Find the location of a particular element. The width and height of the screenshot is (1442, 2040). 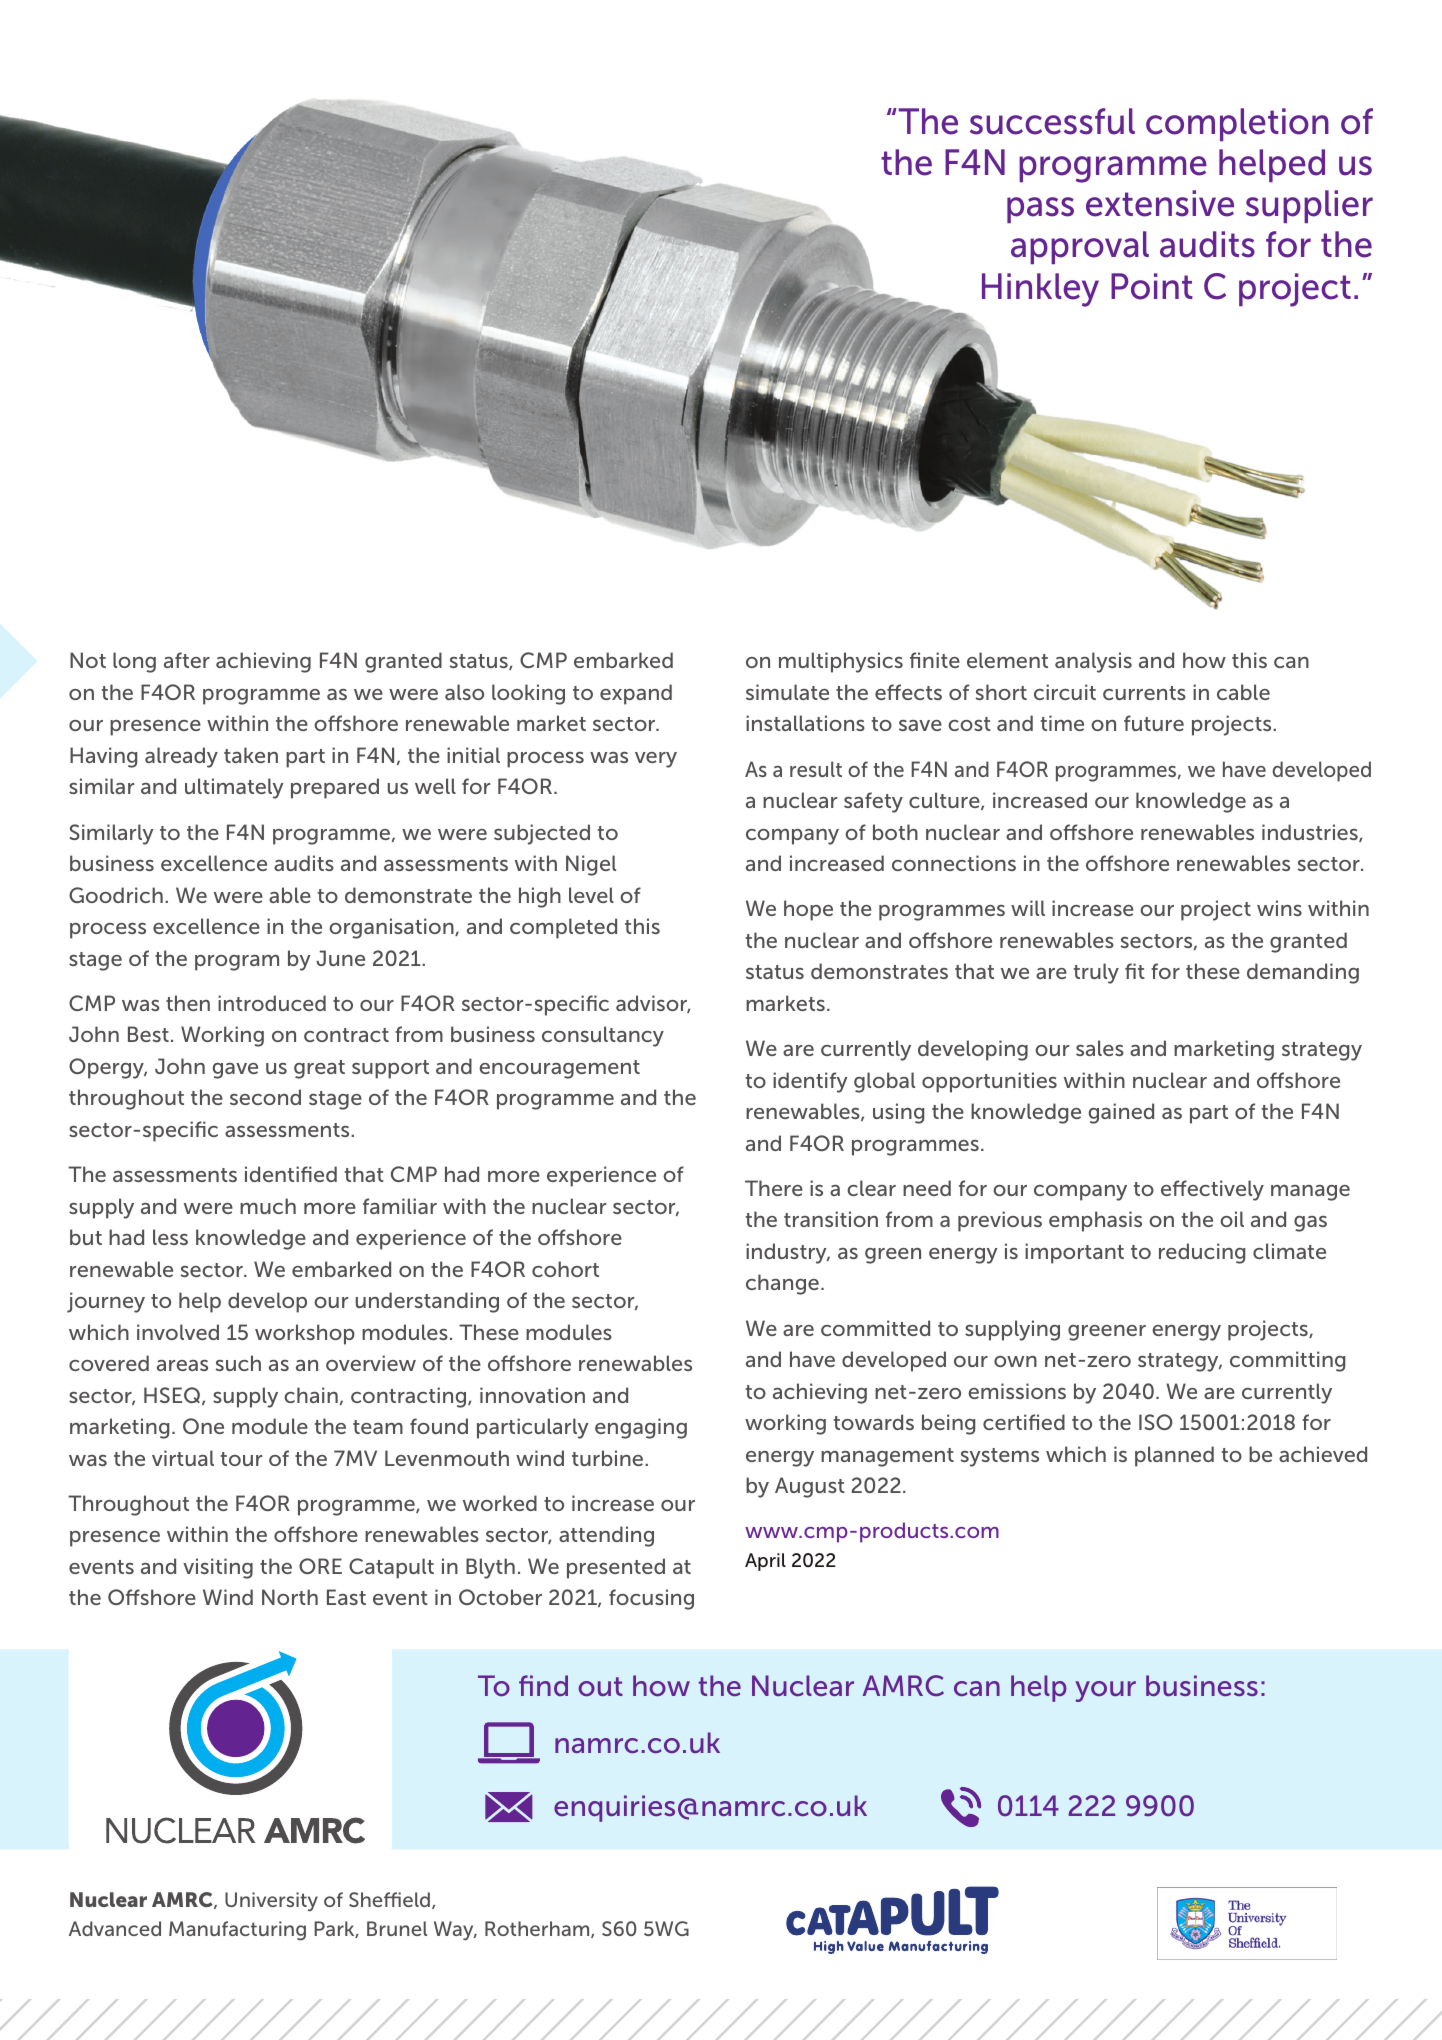

pass is located at coordinates (1040, 210).
